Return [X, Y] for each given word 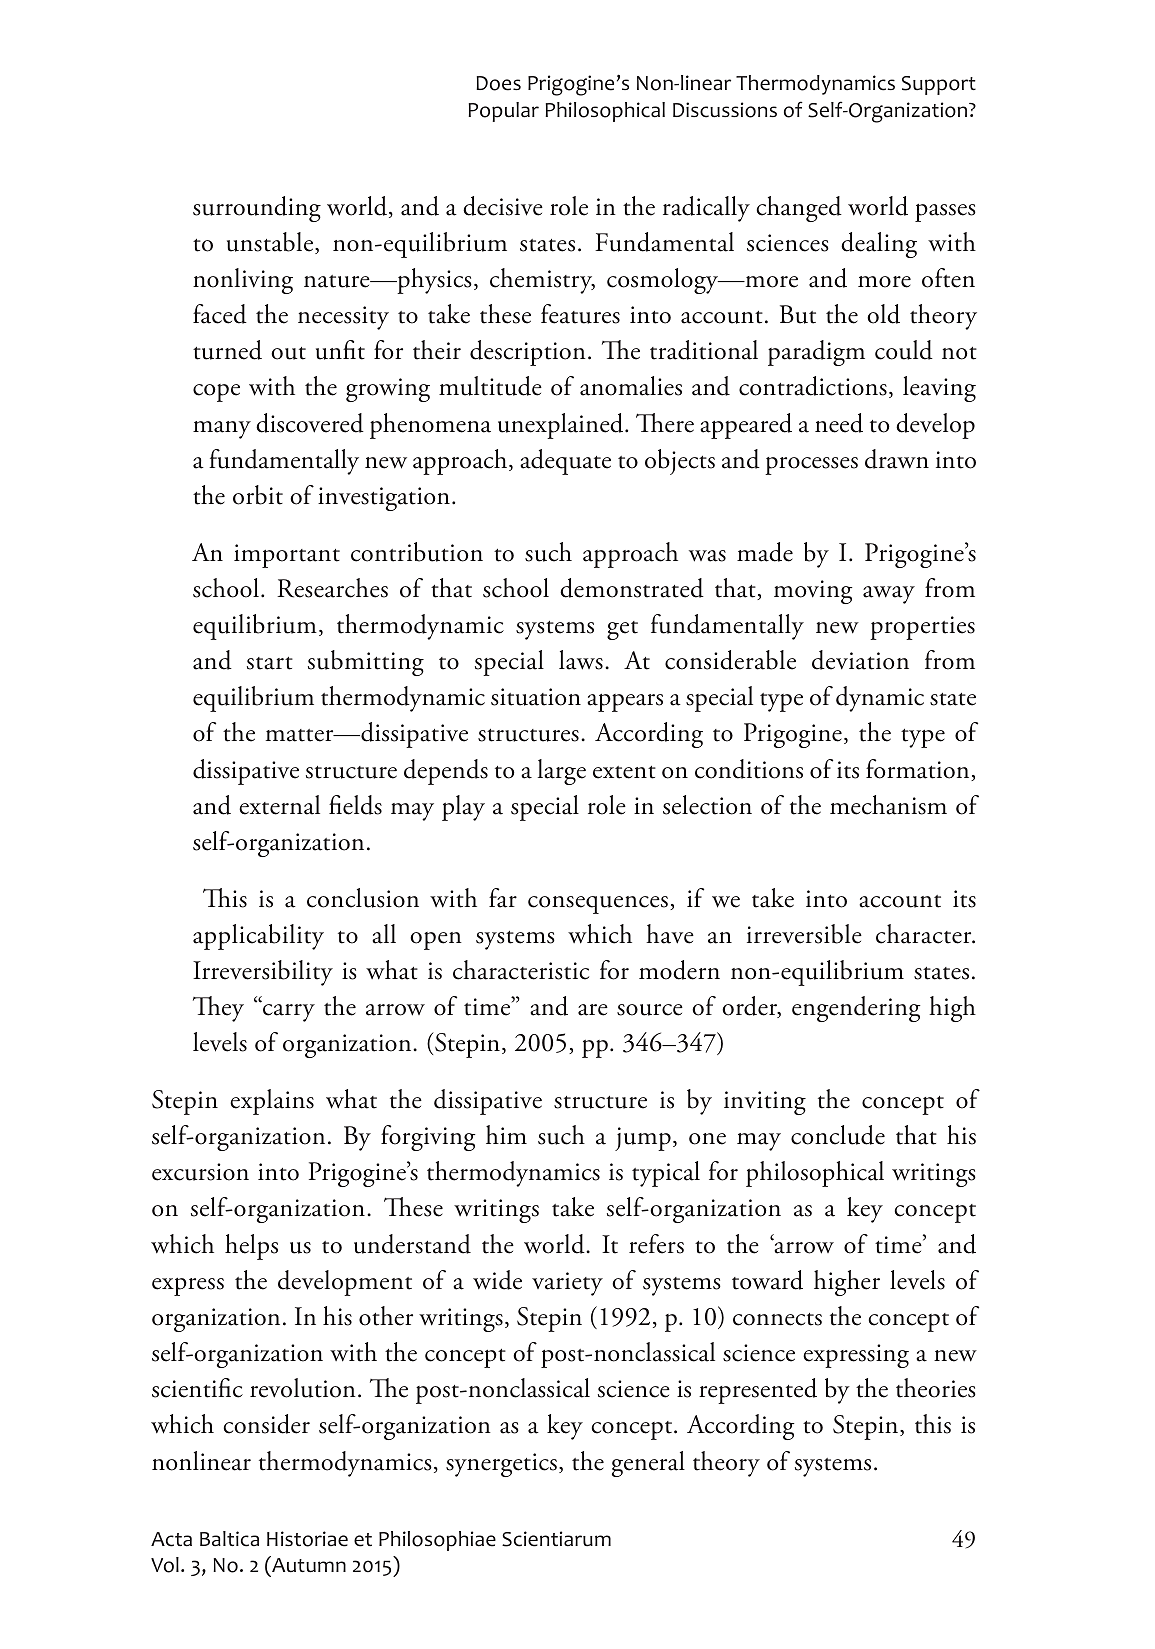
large [562, 772]
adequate [565, 462]
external [279, 805]
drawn [897, 459]
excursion [200, 1172]
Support [939, 85]
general [648, 1464]
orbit [258, 495]
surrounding [257, 209]
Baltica [229, 1539]
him [506, 1134]
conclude [838, 1135]
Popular [503, 112]
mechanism [888, 805]
